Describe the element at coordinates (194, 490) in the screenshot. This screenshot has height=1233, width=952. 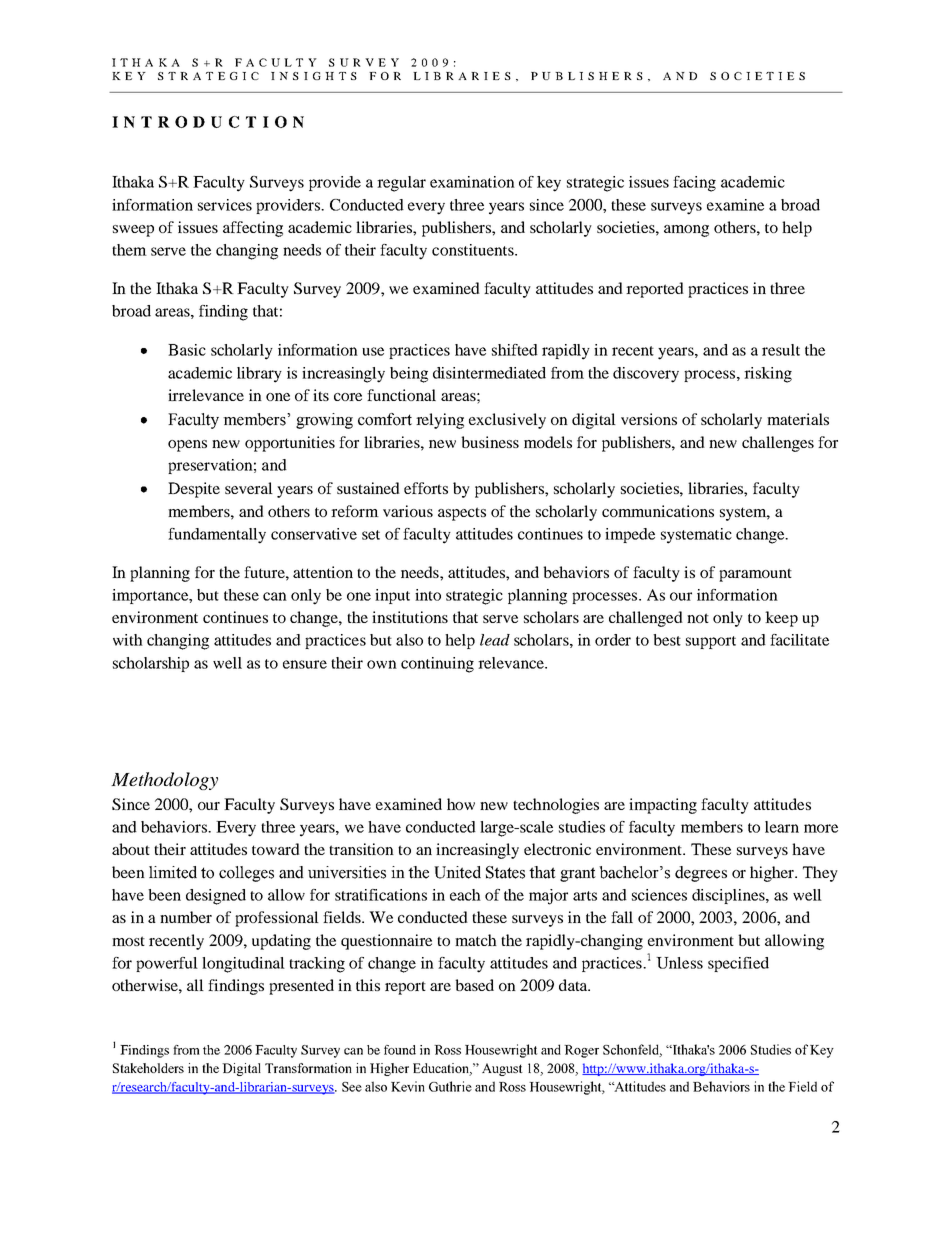
I see `Despite` at that location.
